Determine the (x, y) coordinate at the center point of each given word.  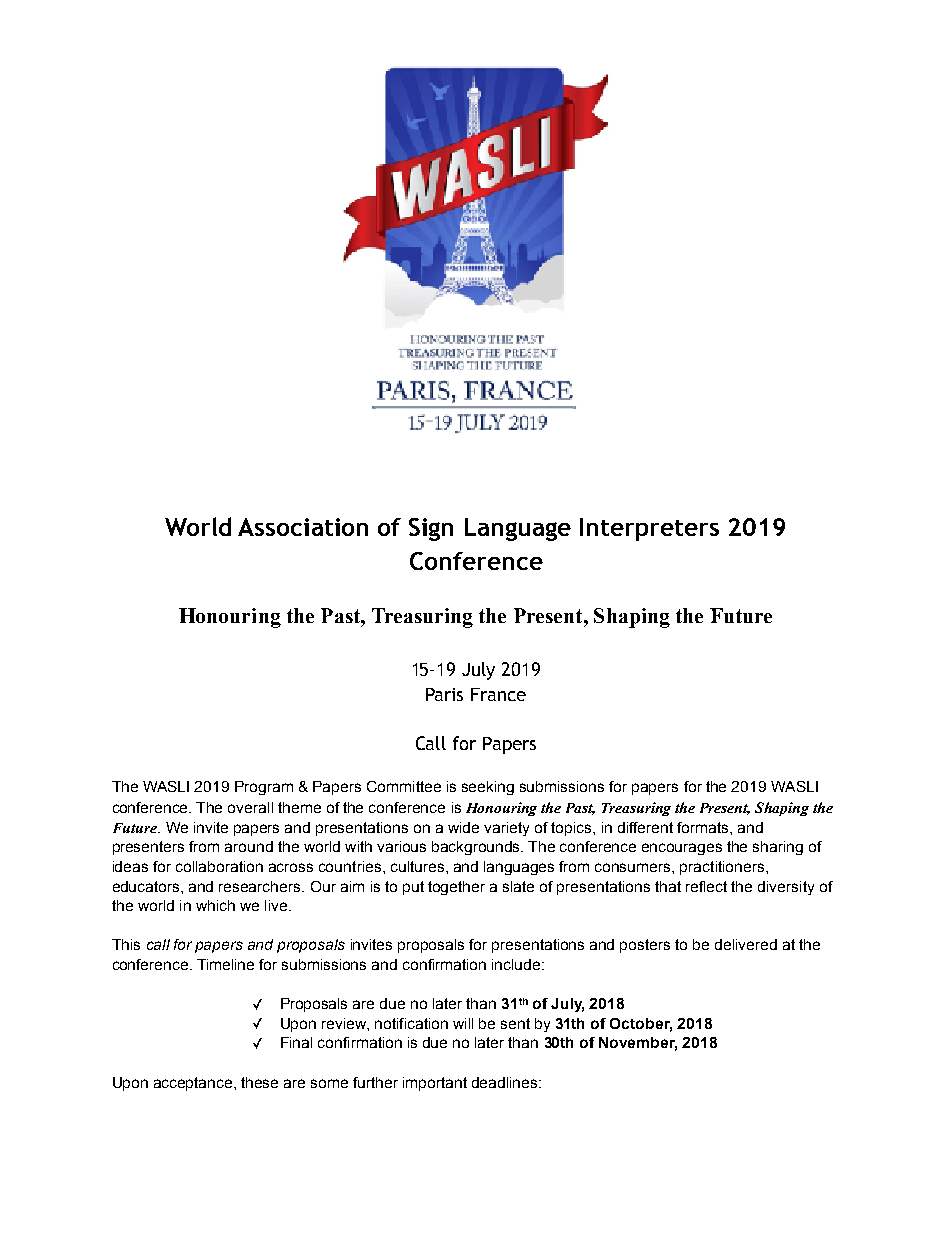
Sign (431, 529)
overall (250, 807)
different (645, 827)
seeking (488, 788)
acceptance (194, 1084)
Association (303, 527)
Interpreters (649, 529)
